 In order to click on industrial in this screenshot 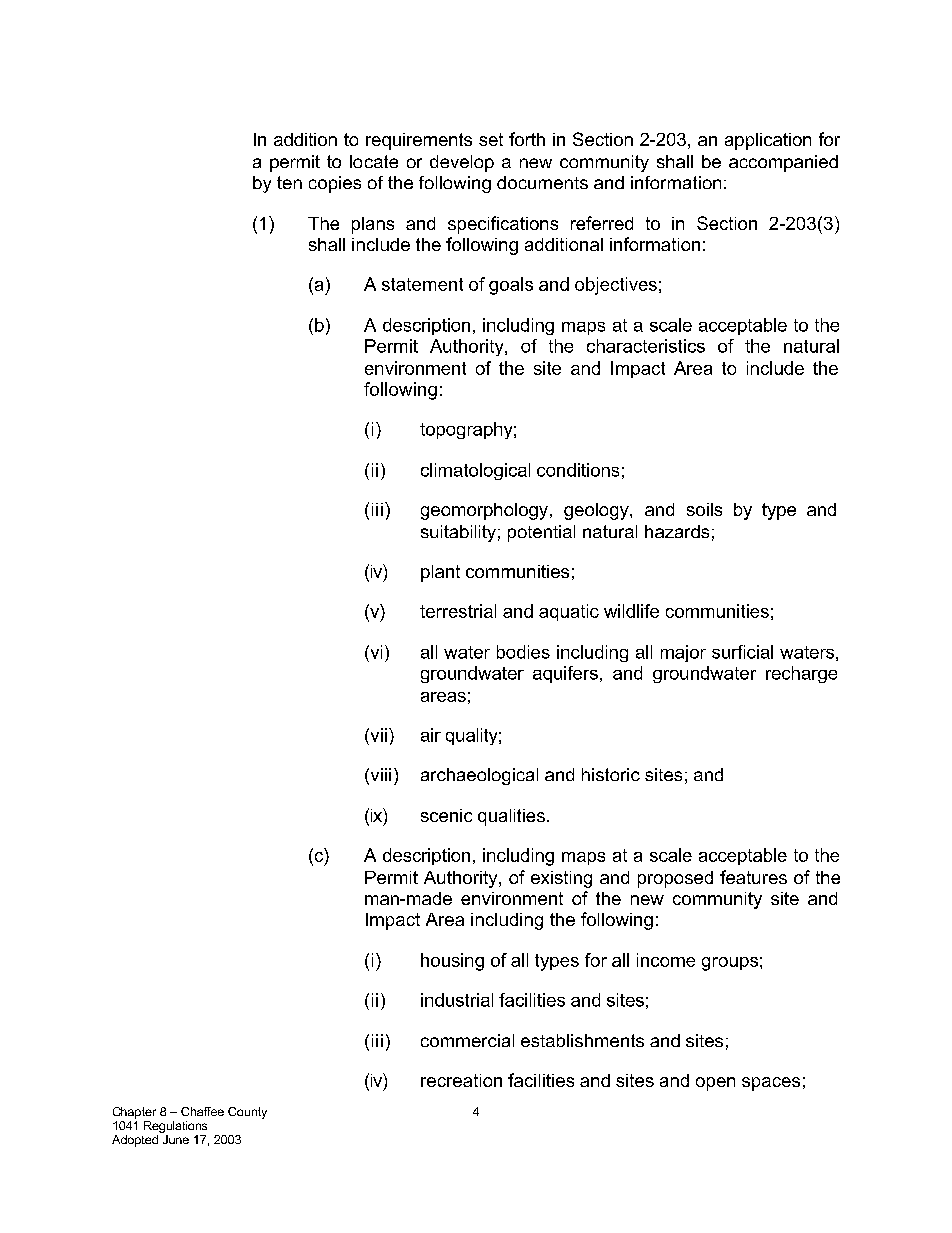, I will do `click(457, 1000)`.
